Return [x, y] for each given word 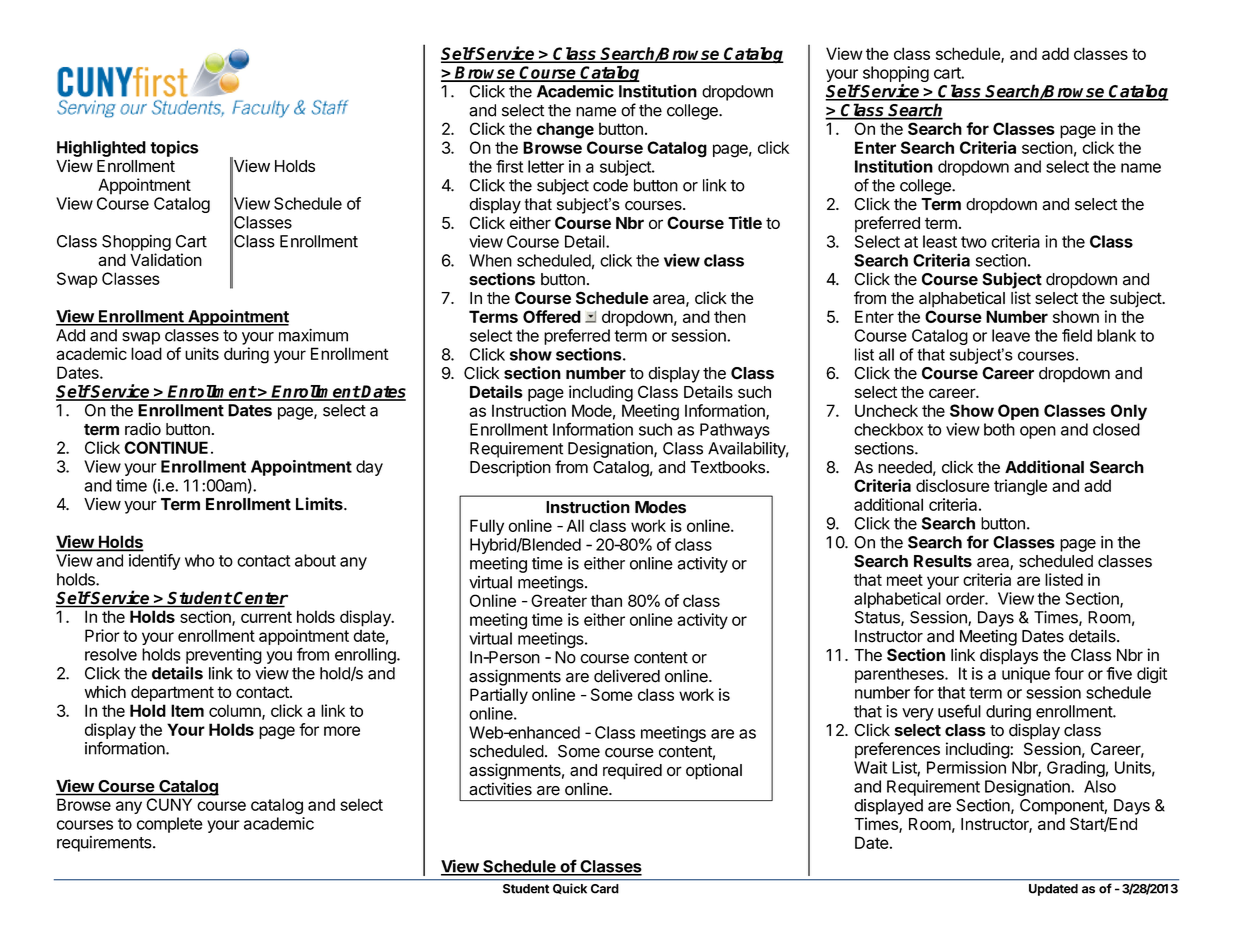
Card [604, 888]
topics [174, 148]
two [974, 242]
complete [170, 825]
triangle [1020, 487]
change [565, 130]
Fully [487, 527]
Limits [320, 504]
